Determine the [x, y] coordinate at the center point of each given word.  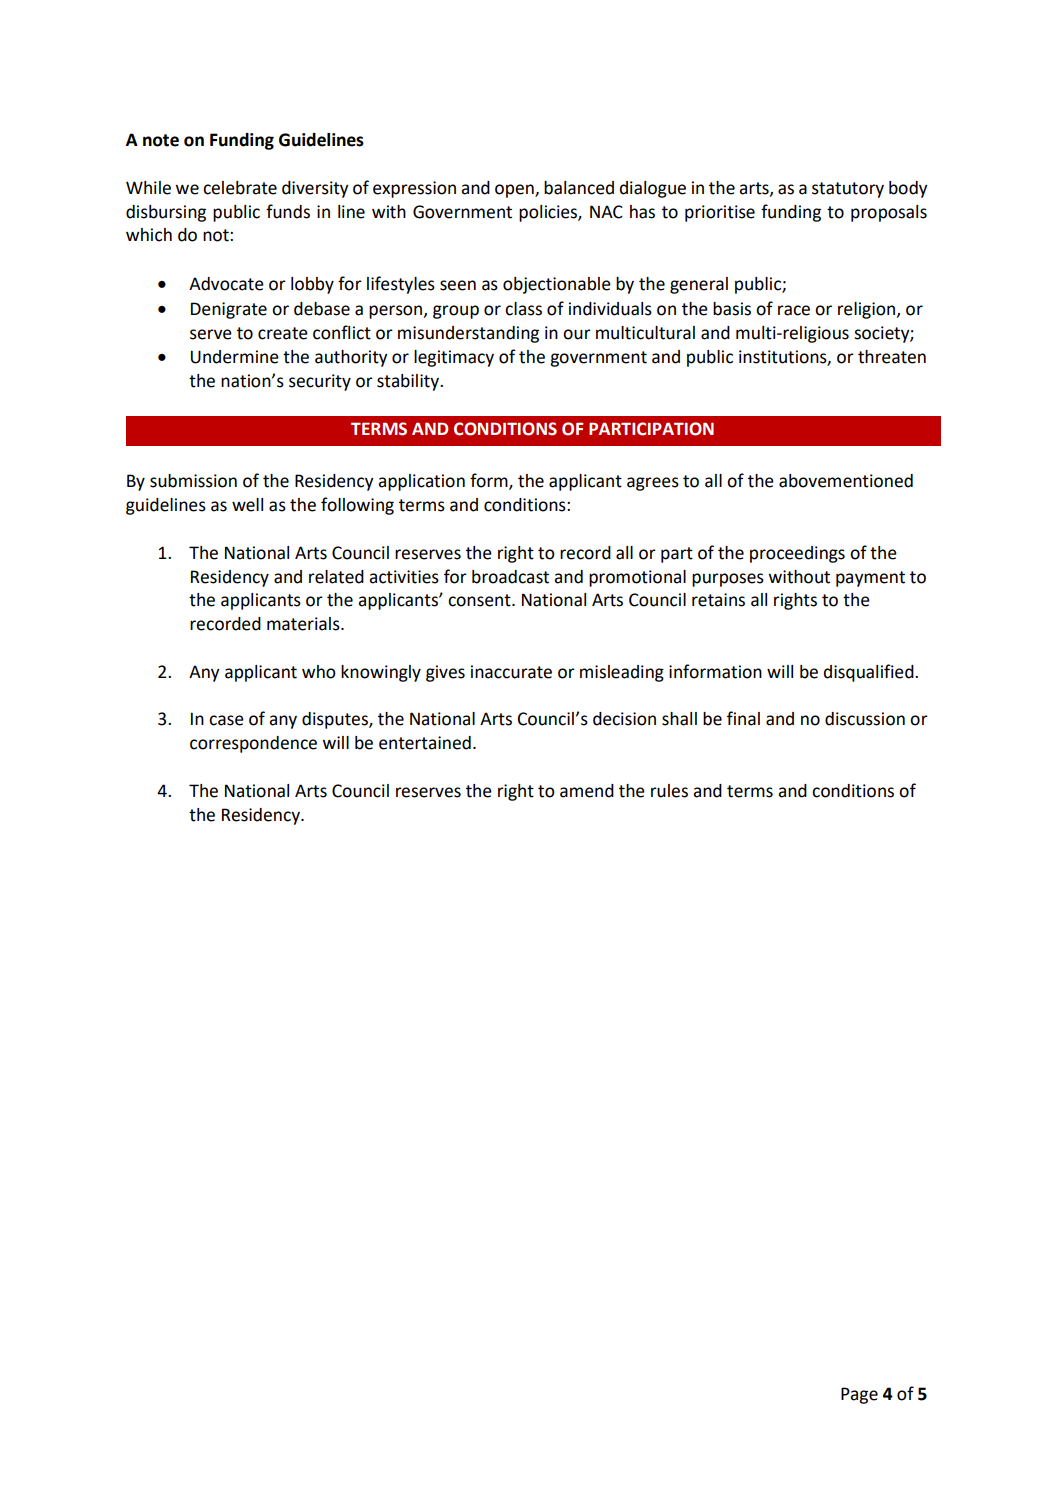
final [743, 718]
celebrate [240, 188]
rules [669, 791]
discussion [865, 719]
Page [859, 1395]
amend [587, 791]
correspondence [253, 744]
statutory [848, 190]
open [515, 191]
